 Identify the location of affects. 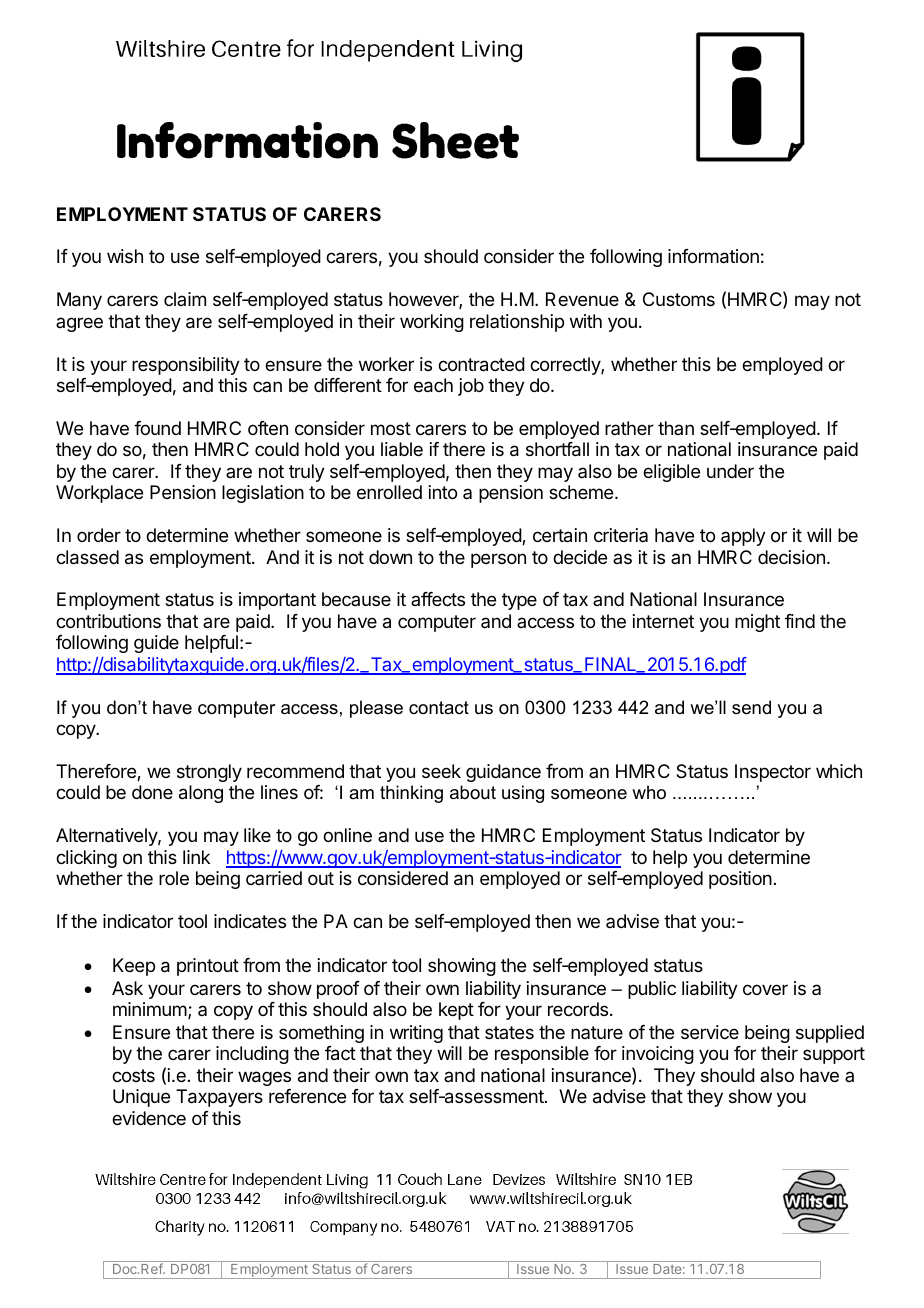
(438, 599).
